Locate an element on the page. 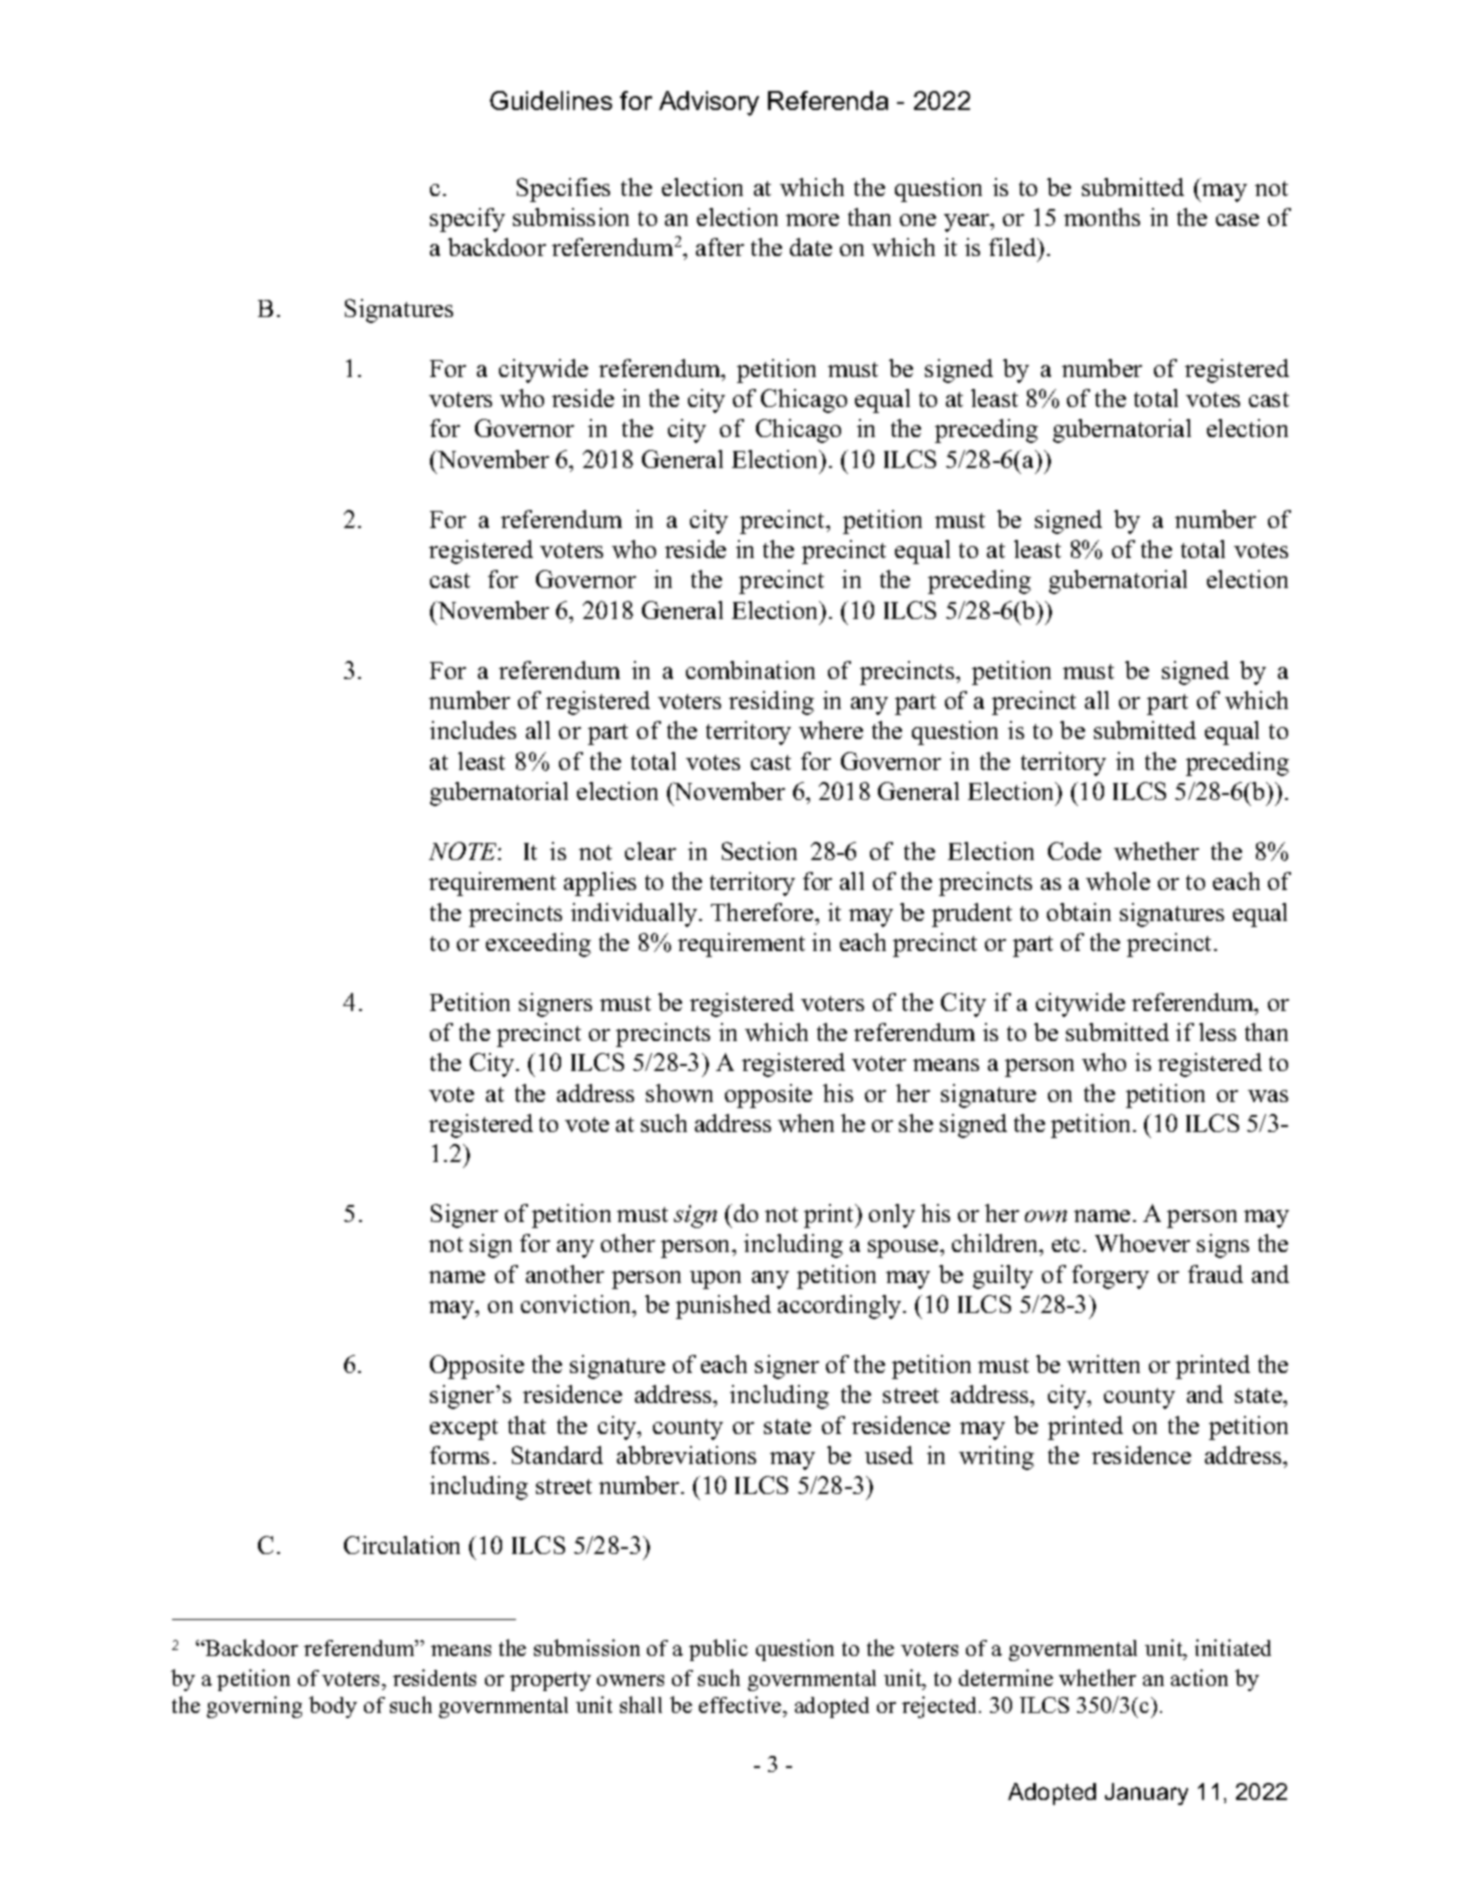 Image resolution: width=1461 pixels, height=1891 pixels. combination is located at coordinates (750, 670).
